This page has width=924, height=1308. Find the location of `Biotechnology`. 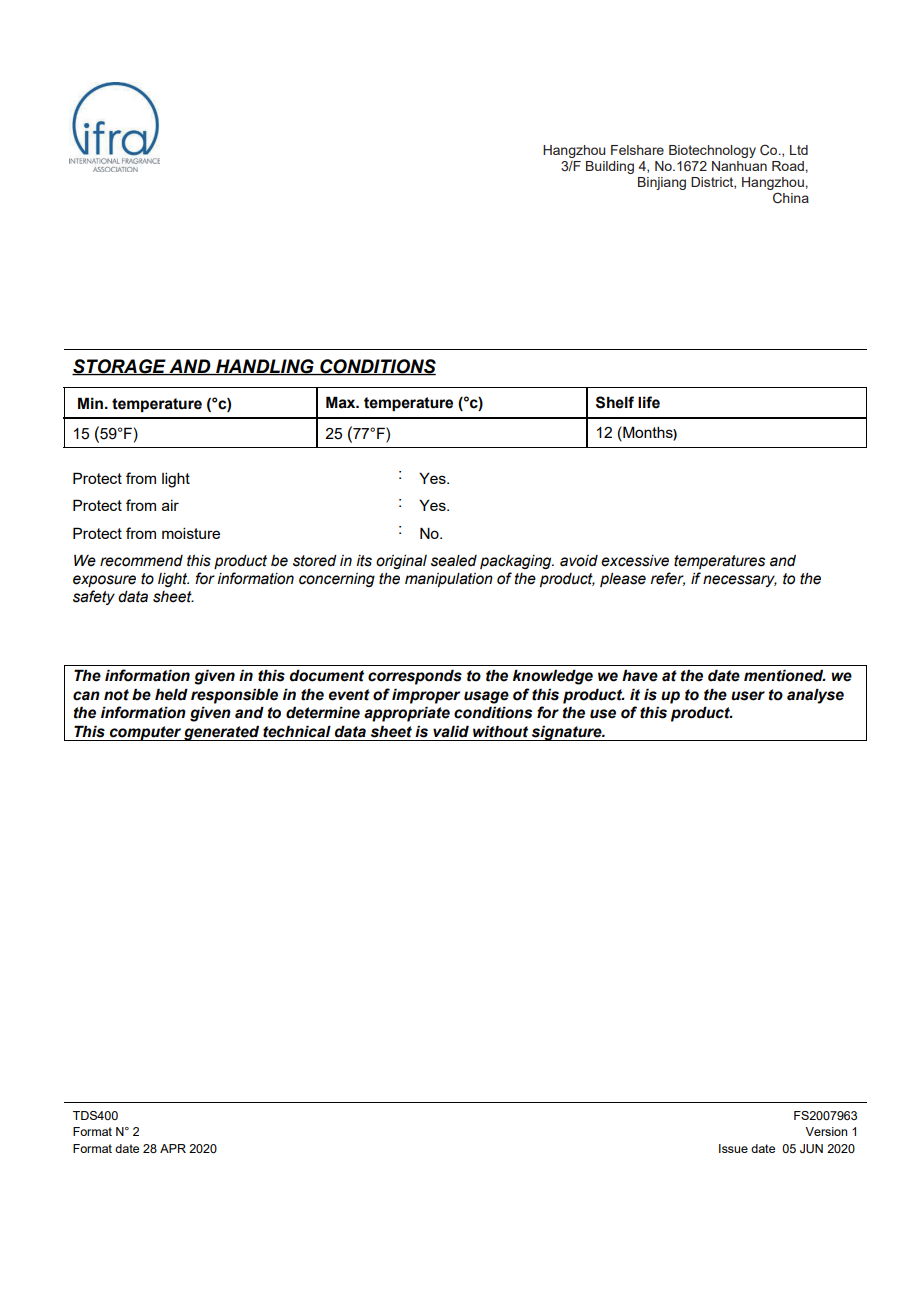

Biotechnology is located at coordinates (712, 151).
